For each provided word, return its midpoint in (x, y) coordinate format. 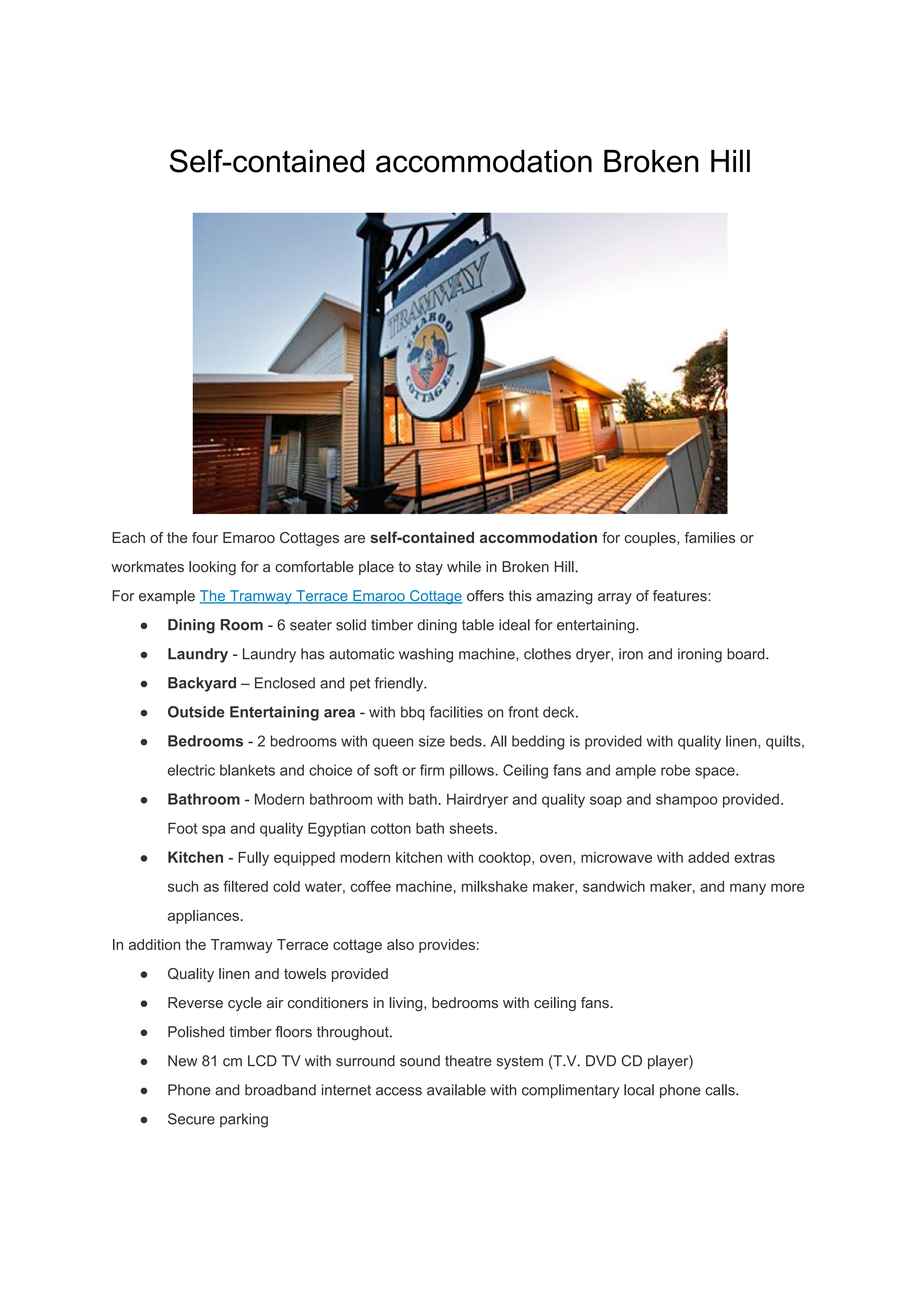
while (464, 567)
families (710, 537)
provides (447, 946)
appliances (204, 917)
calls (721, 1090)
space (716, 773)
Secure (191, 1119)
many (748, 889)
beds (467, 741)
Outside (196, 712)
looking (212, 568)
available (456, 1090)
